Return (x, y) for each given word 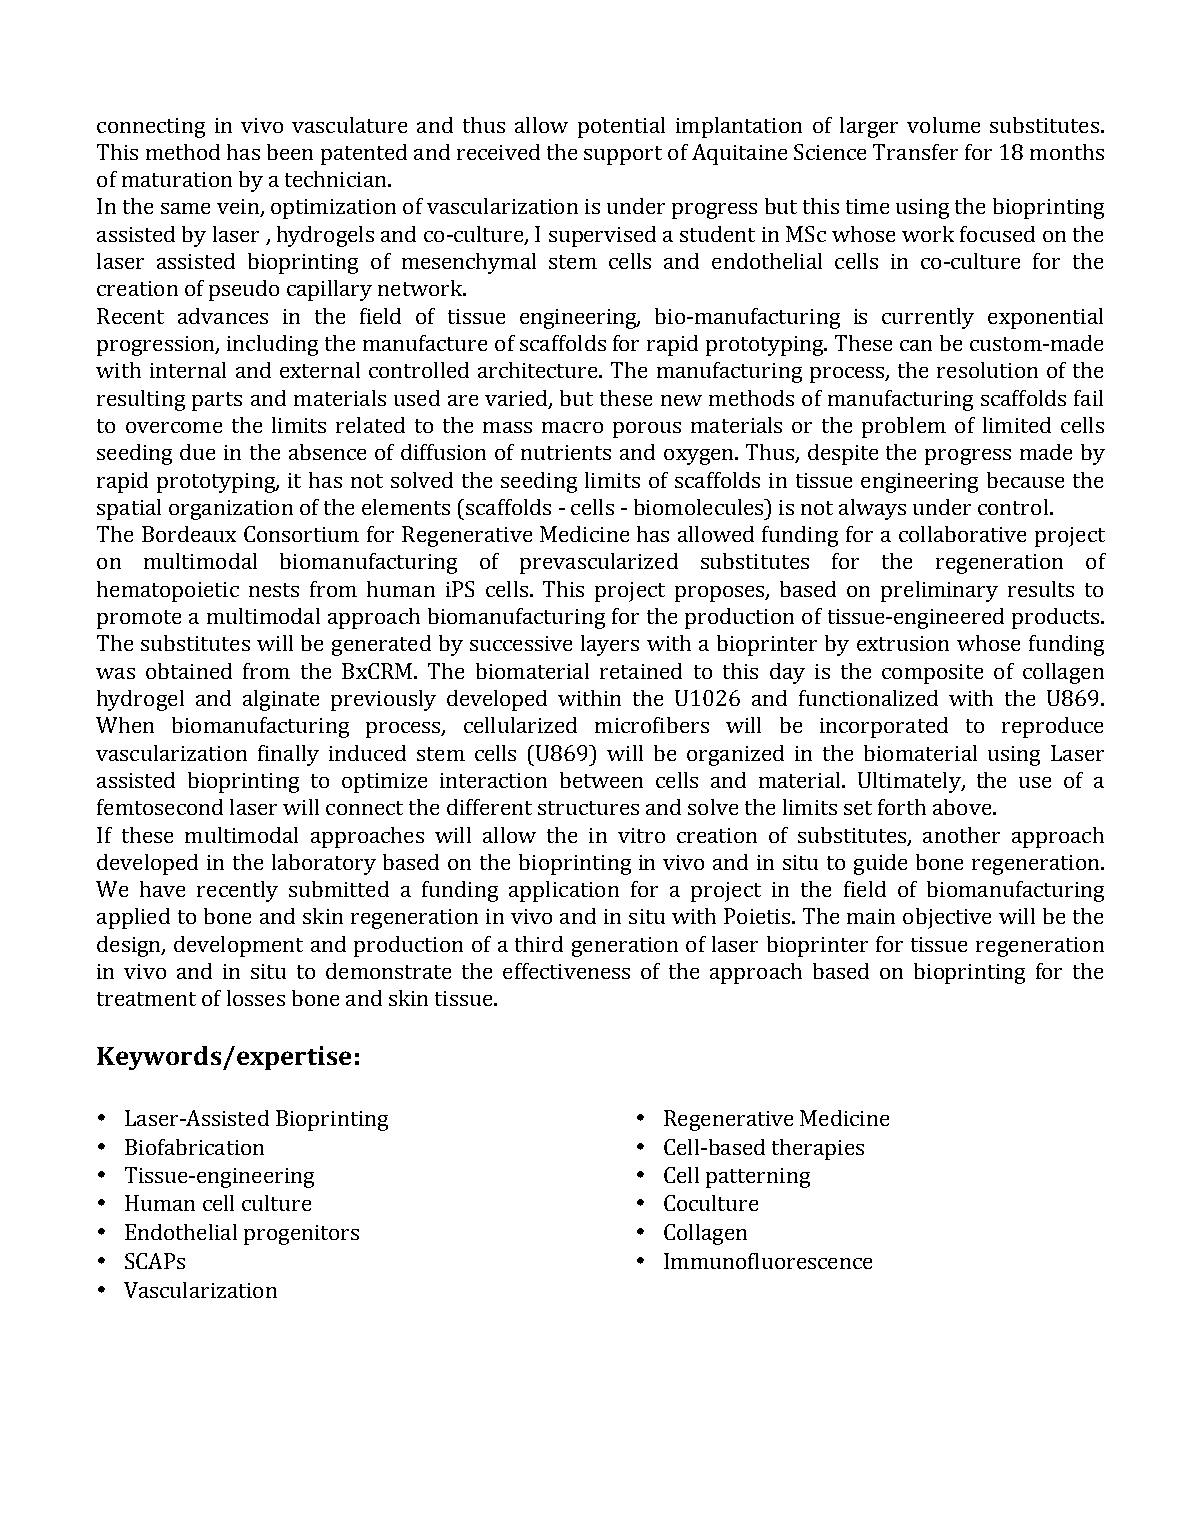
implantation (739, 127)
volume (943, 125)
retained (641, 671)
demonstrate (388, 971)
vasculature (349, 125)
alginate (281, 700)
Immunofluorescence (768, 1261)
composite (932, 674)
